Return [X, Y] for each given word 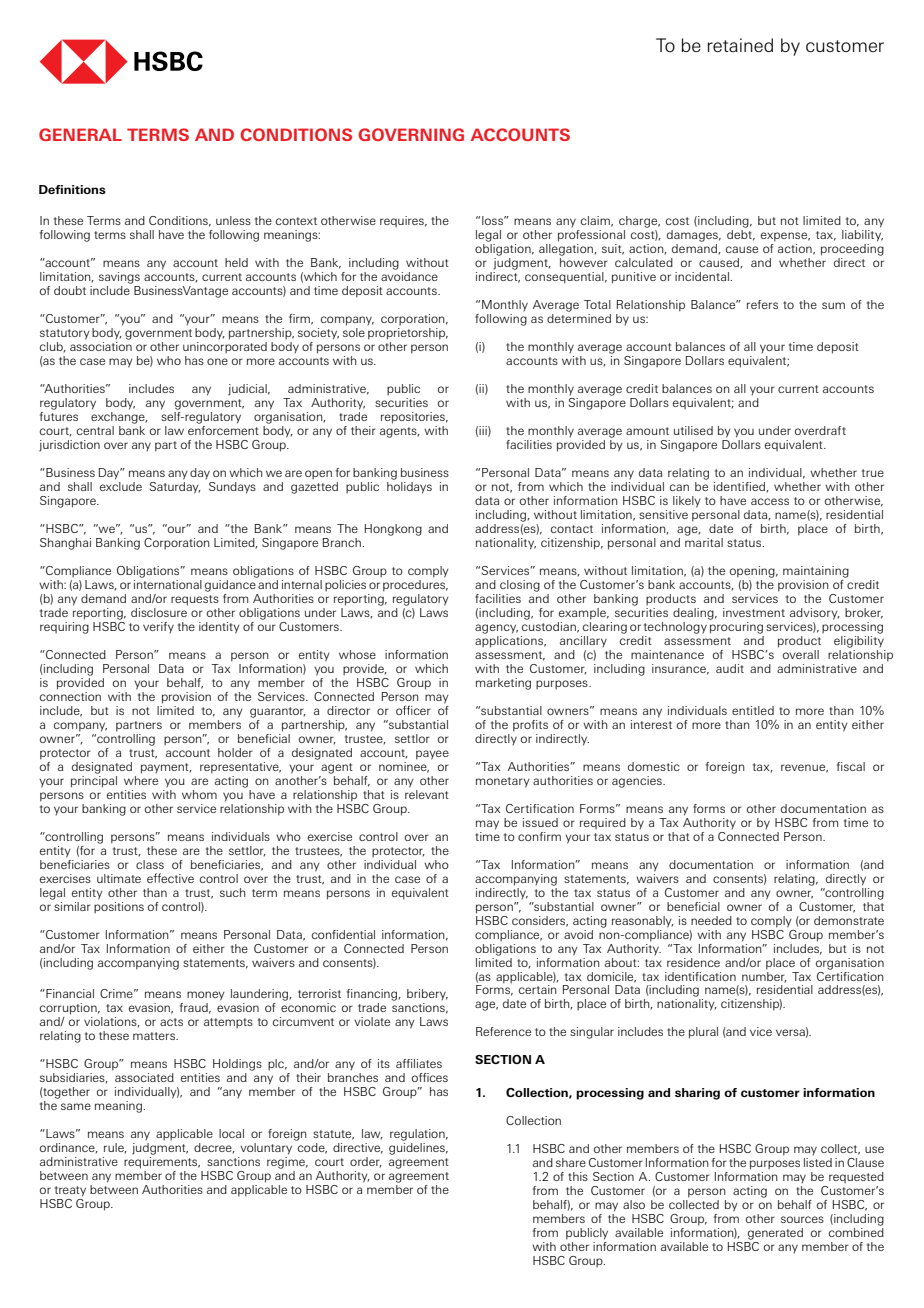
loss [494, 220]
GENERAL [80, 134]
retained [740, 45]
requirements [162, 1161]
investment [754, 612]
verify [158, 627]
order [366, 1162]
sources [802, 1219]
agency [496, 629]
